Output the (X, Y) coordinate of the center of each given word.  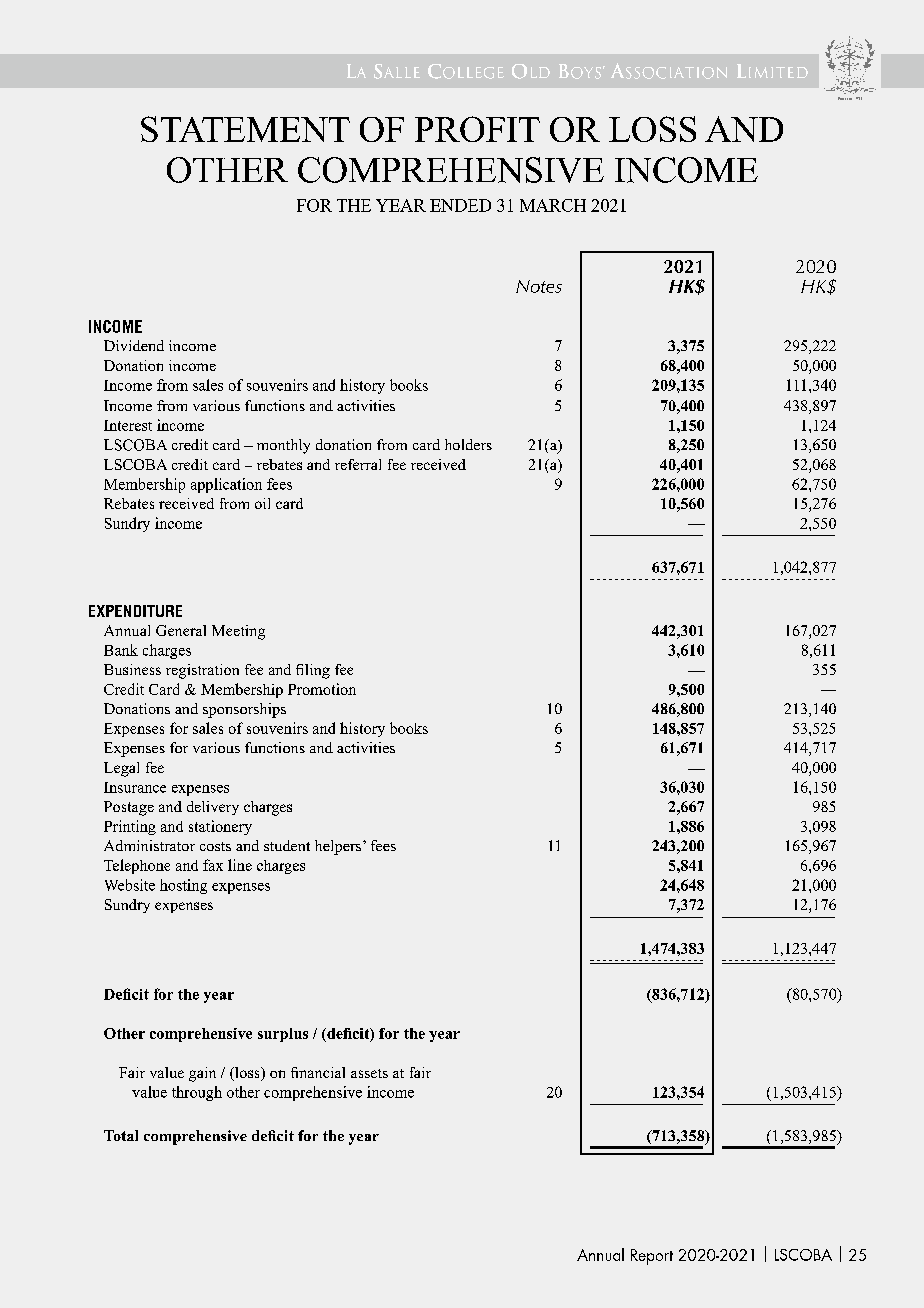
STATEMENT (245, 129)
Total (121, 1135)
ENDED (460, 205)
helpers (339, 847)
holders (468, 444)
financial (318, 1072)
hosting (183, 886)
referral (358, 464)
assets (369, 1073)
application (226, 485)
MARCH (553, 205)
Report (652, 1257)
